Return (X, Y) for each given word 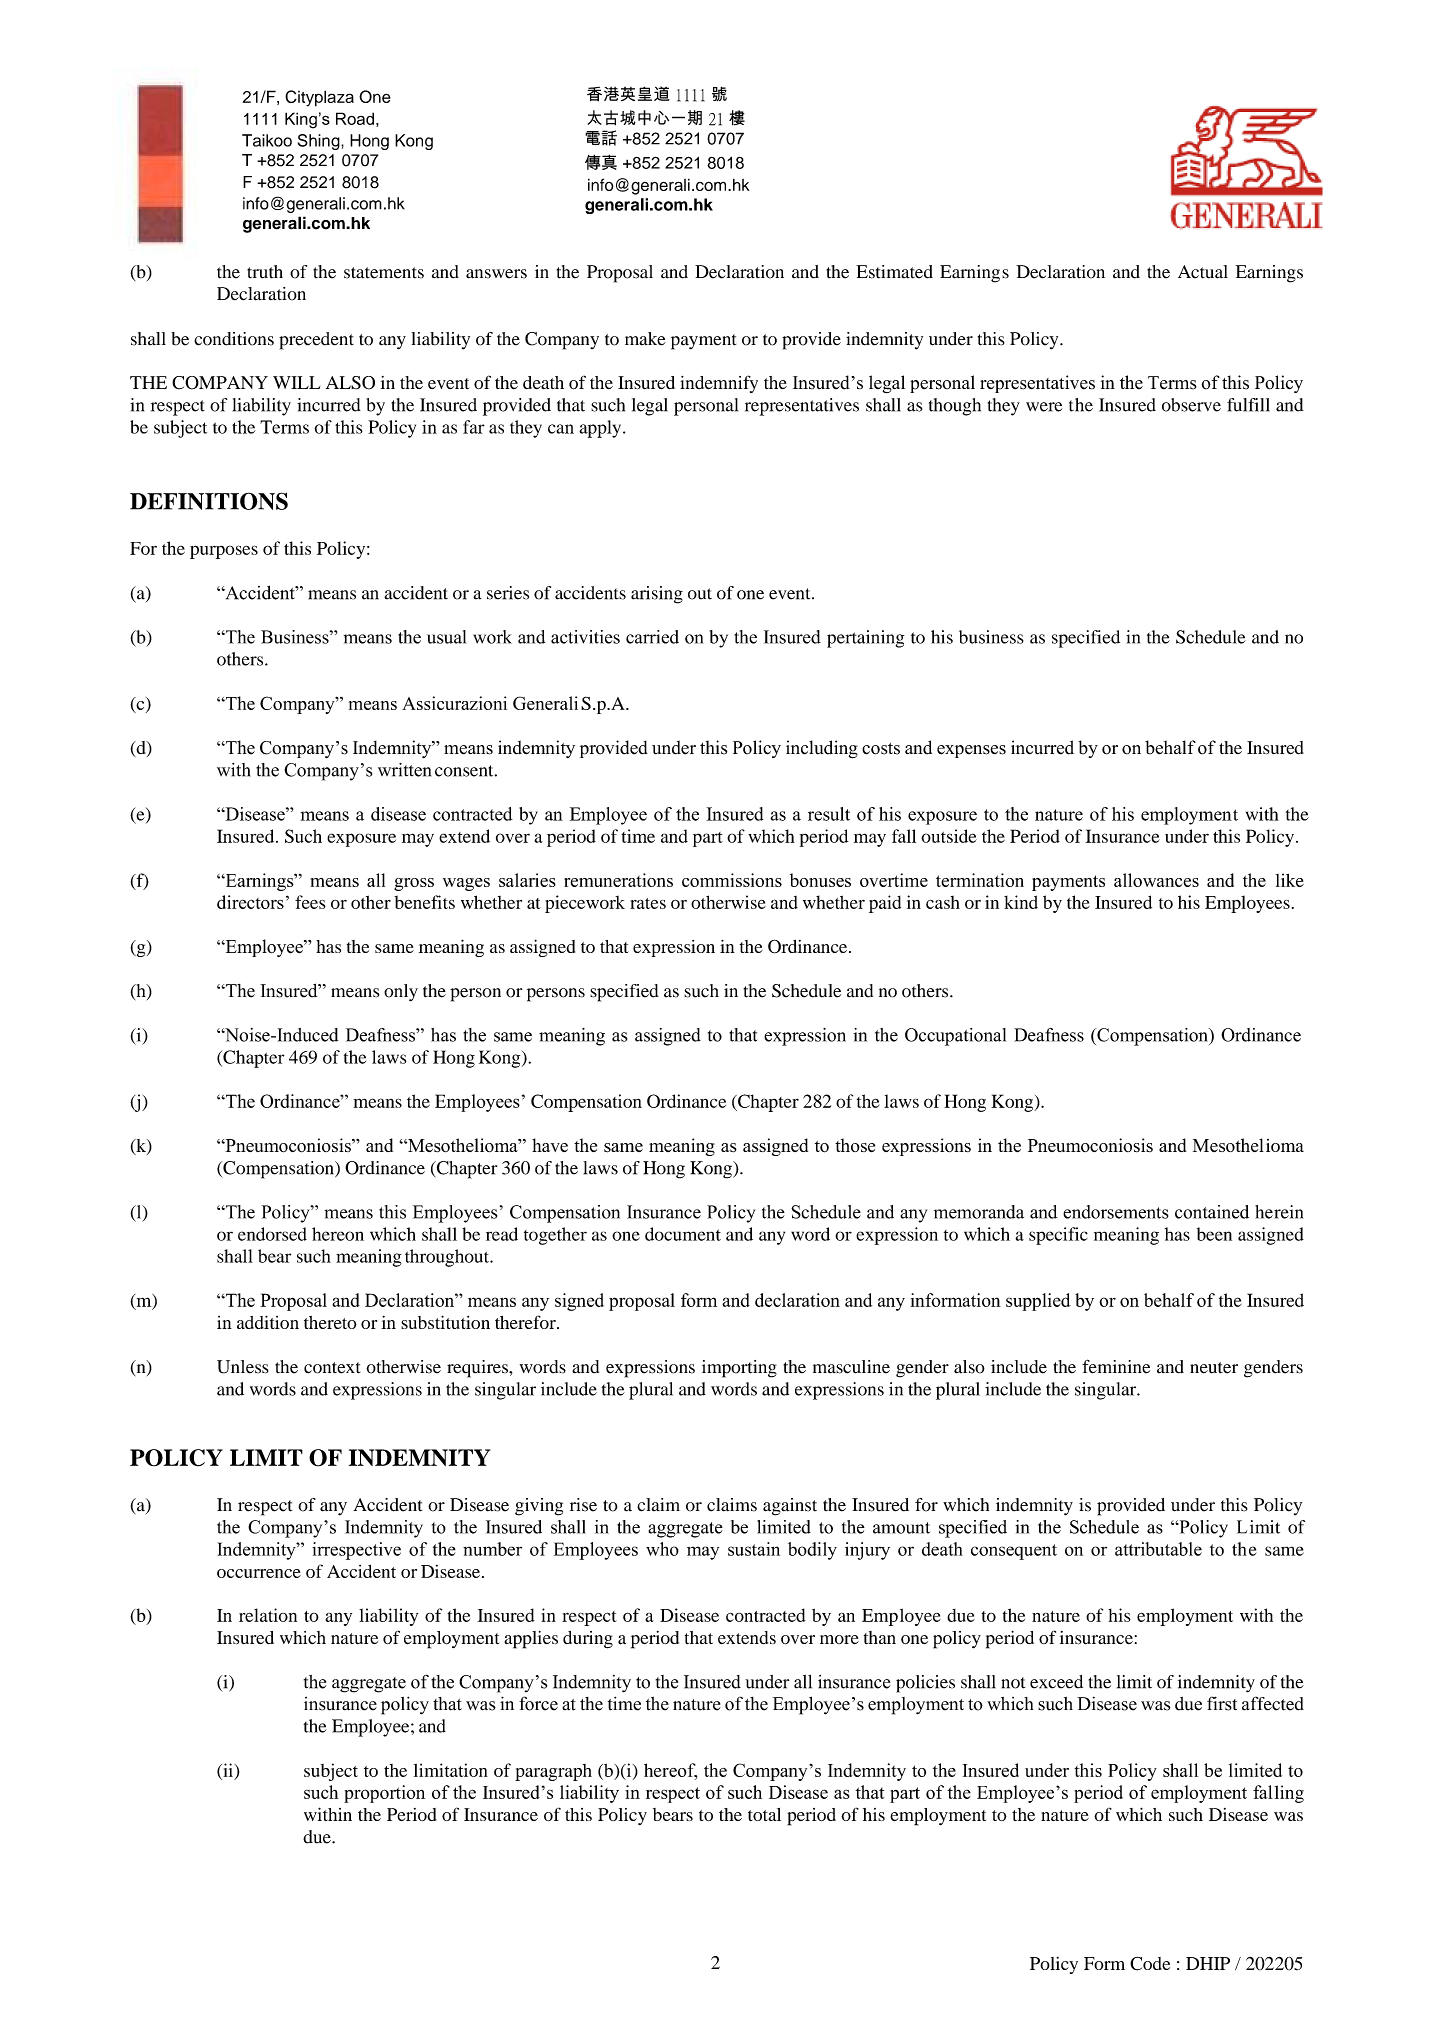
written (404, 770)
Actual (1203, 272)
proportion (384, 1794)
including (822, 749)
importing (739, 1369)
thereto (330, 1322)
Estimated (894, 272)
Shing (320, 142)
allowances (1156, 880)
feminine (1116, 1366)
